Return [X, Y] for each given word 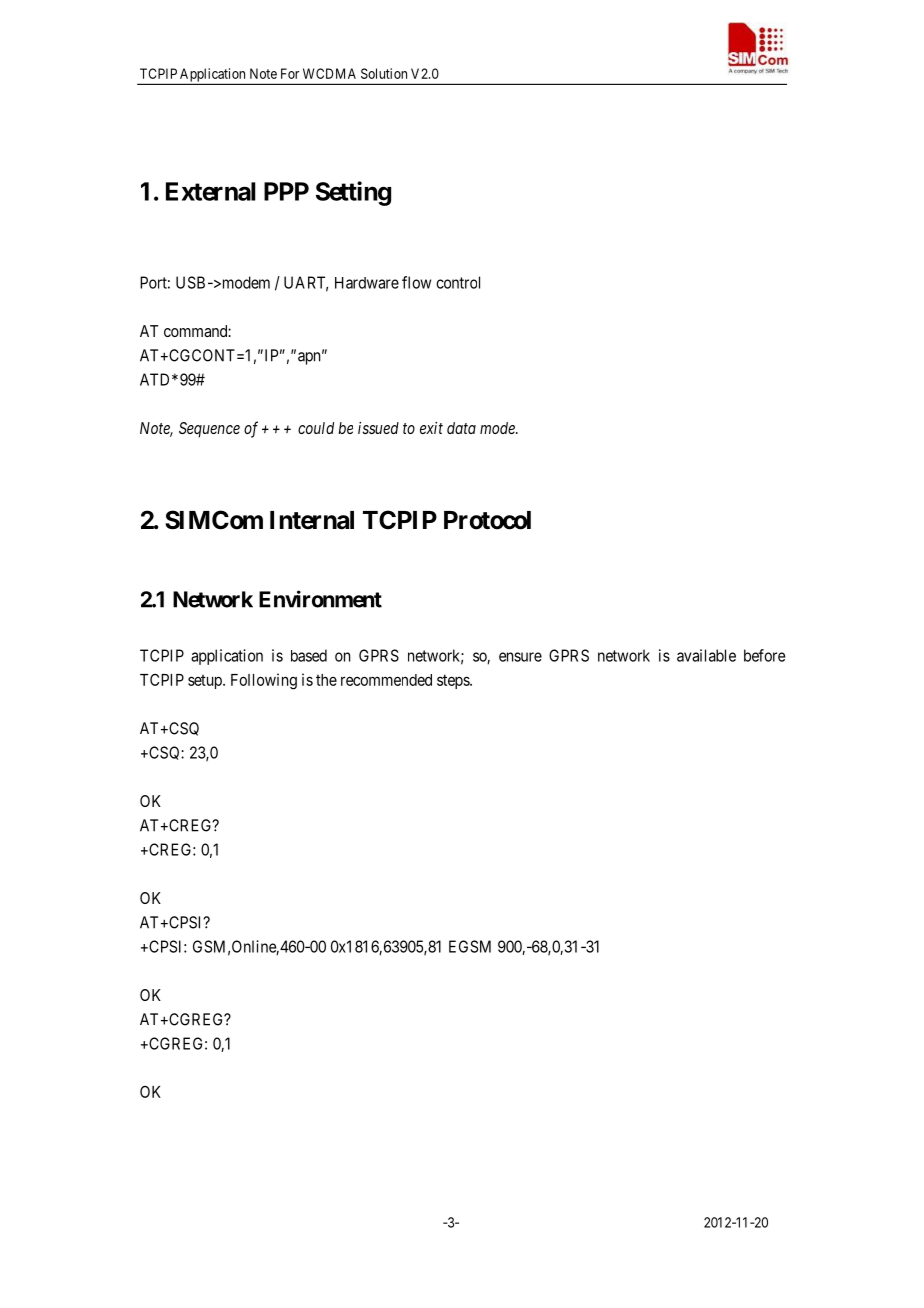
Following [264, 681]
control [458, 282]
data [461, 428]
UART [306, 283]
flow [416, 282]
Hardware [367, 283]
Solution [384, 73]
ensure [520, 657]
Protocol [487, 520]
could [316, 428]
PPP [286, 191]
